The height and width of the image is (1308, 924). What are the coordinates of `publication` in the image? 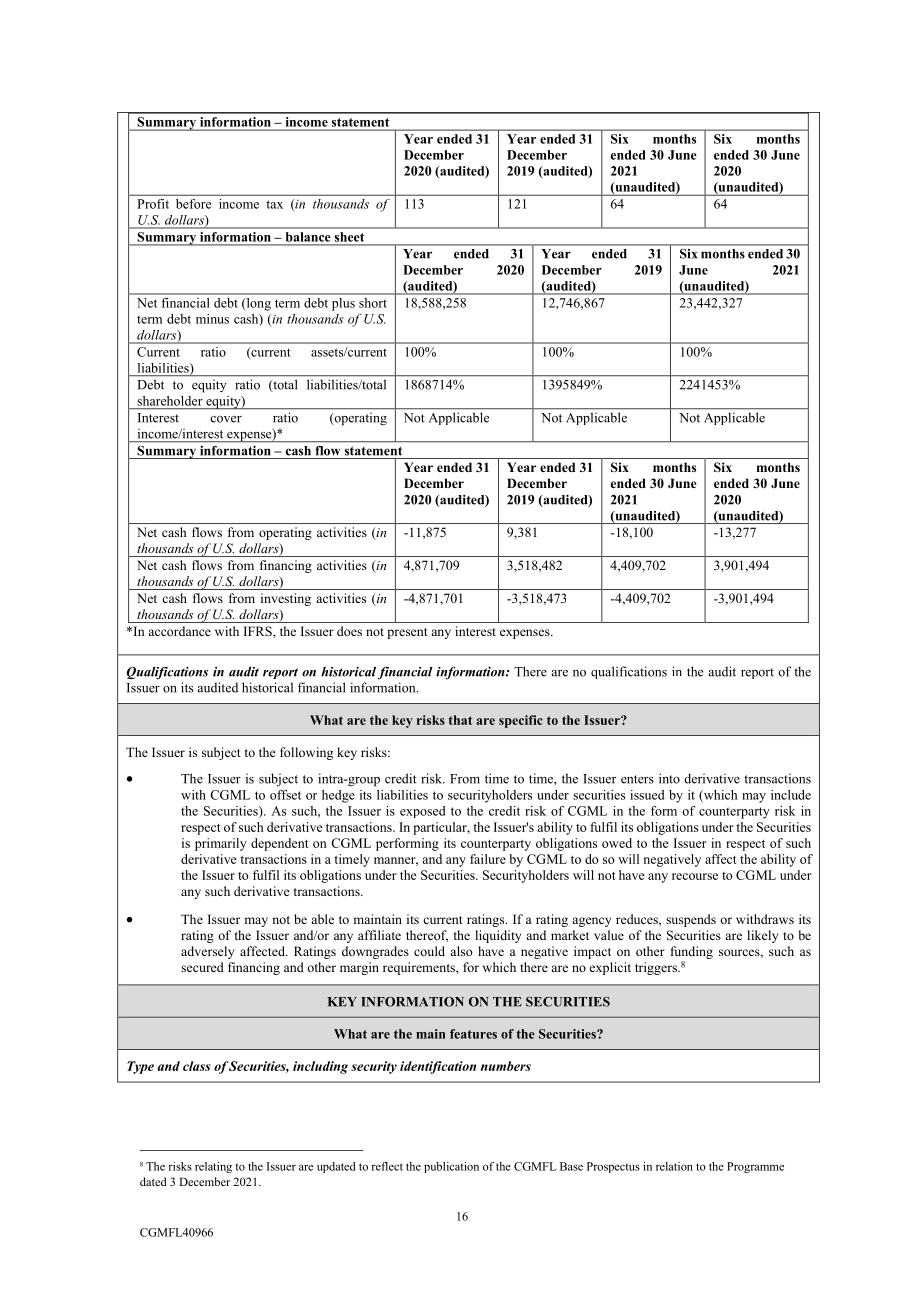 It's located at (451, 1167).
